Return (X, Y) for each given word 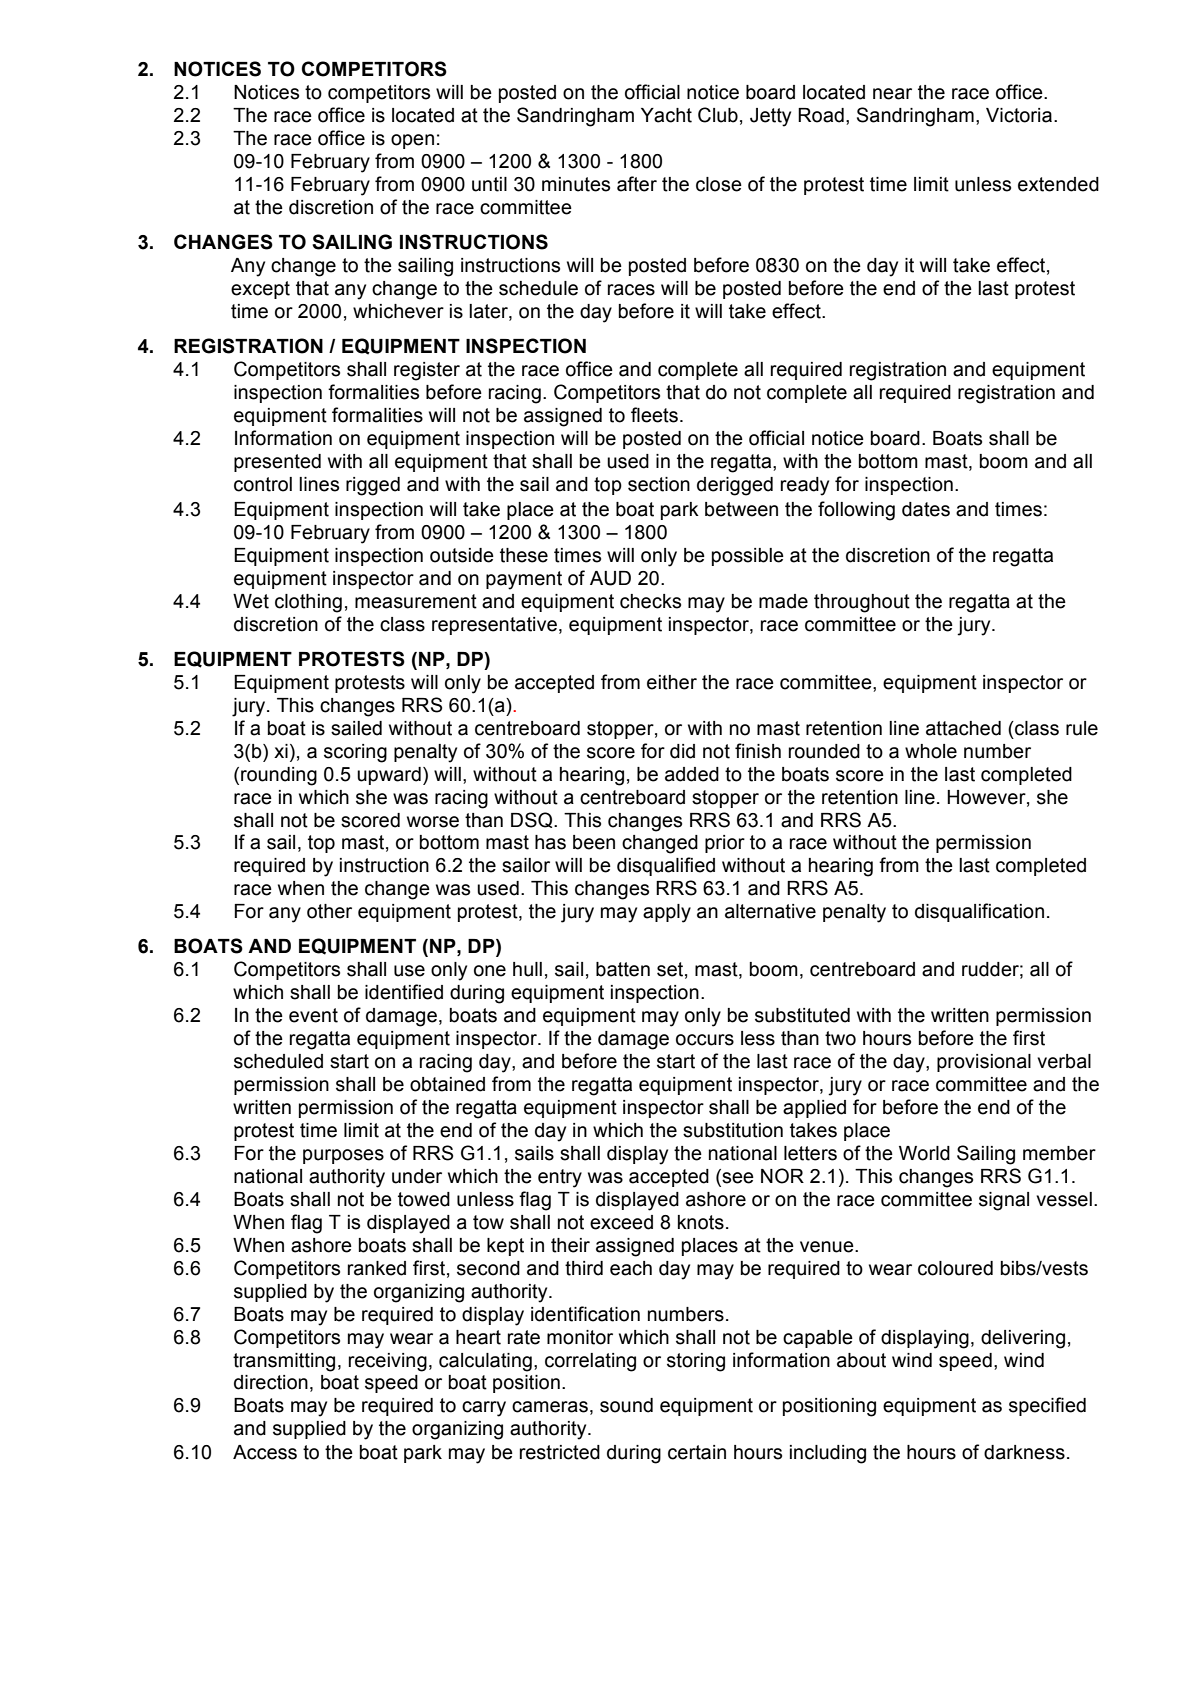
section (659, 484)
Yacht (666, 115)
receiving (388, 1362)
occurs (705, 1040)
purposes (343, 1156)
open (412, 141)
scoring (355, 753)
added (692, 774)
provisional (984, 1063)
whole (931, 751)
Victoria (1019, 115)
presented (277, 463)
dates (926, 509)
